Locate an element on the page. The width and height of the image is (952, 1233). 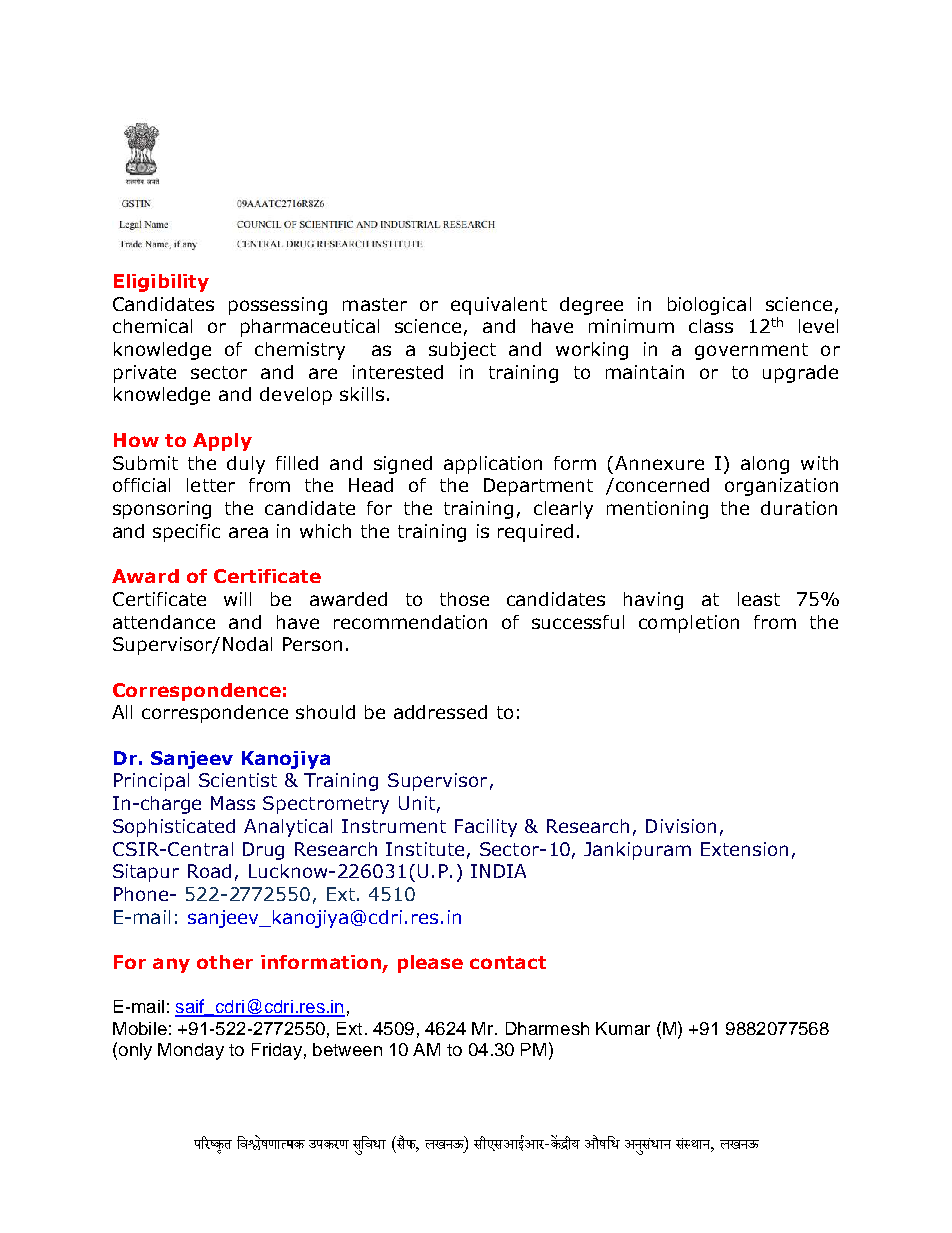
completion is located at coordinates (689, 624).
